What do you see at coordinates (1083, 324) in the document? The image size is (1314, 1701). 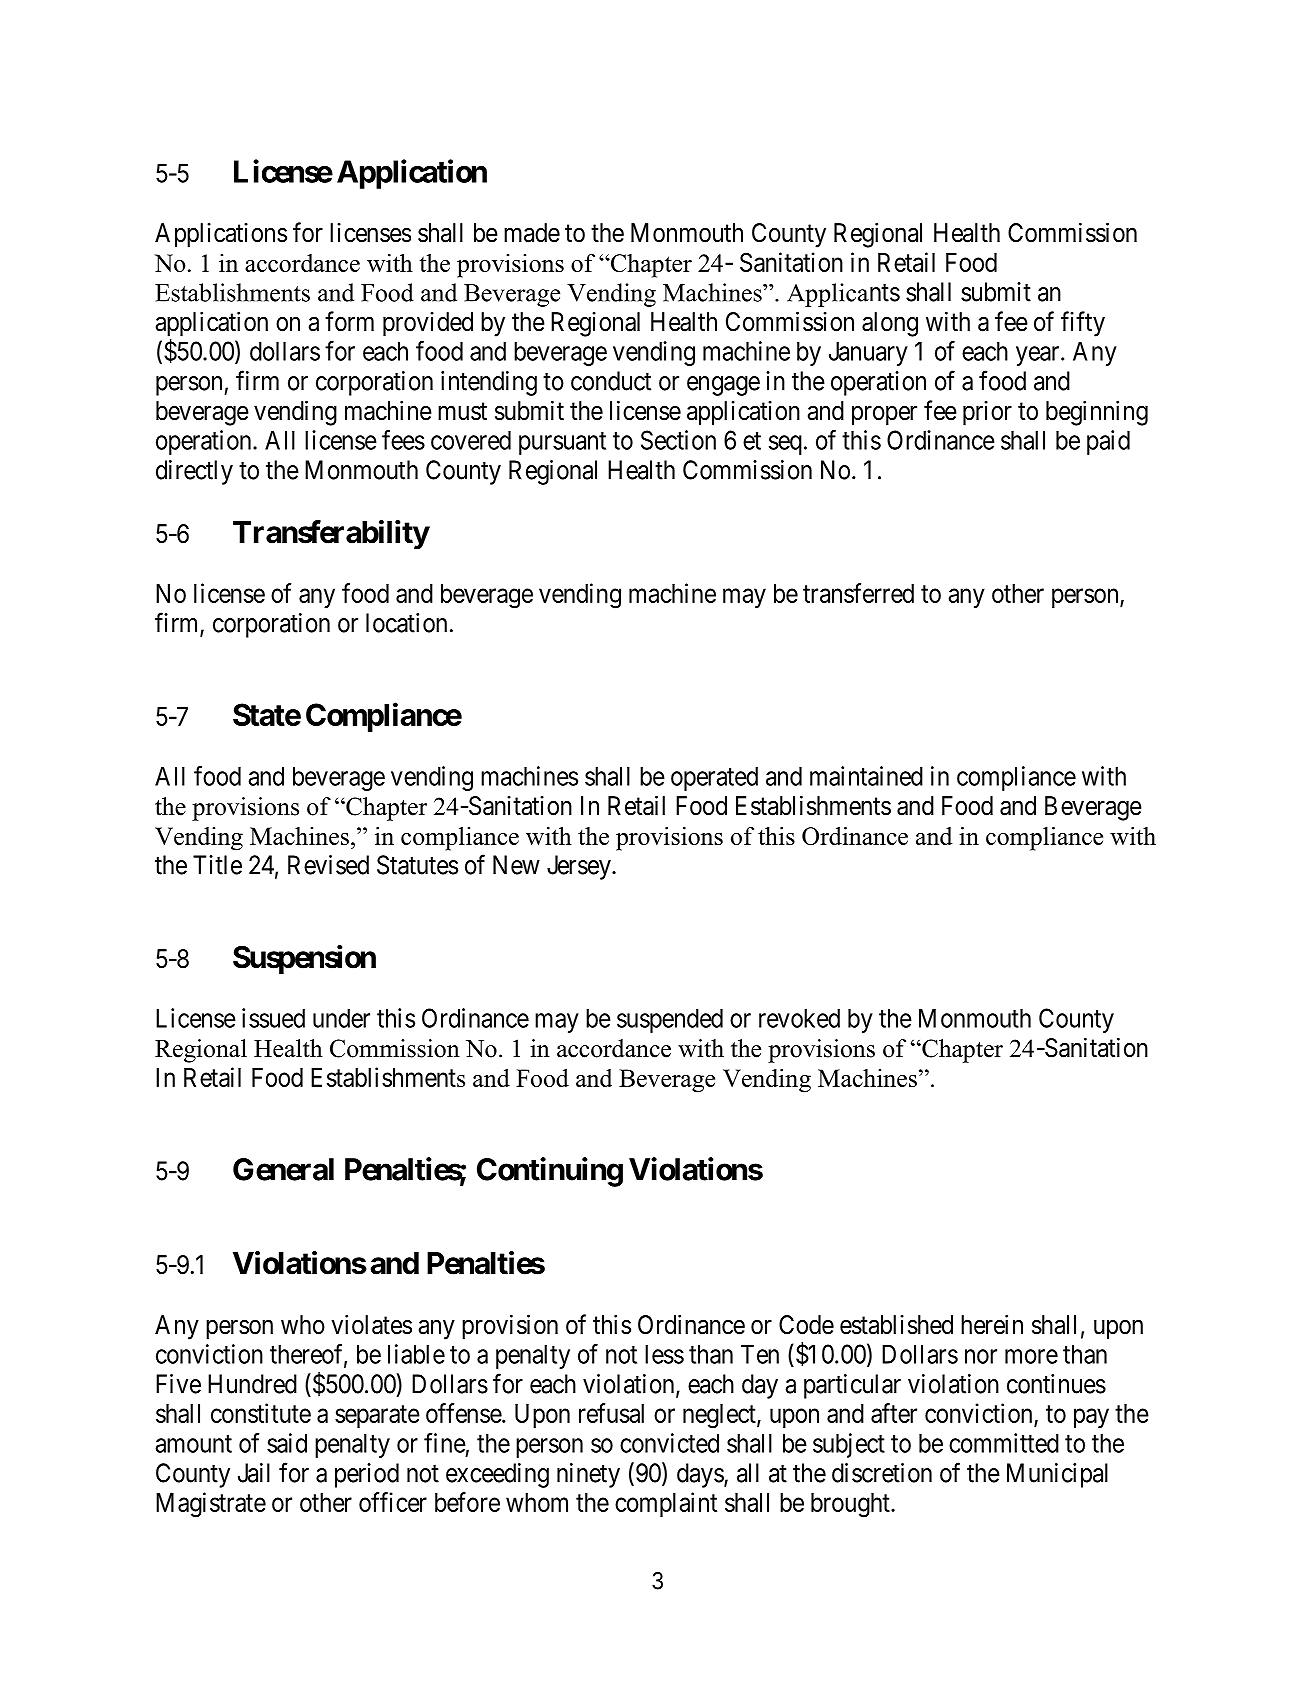 I see `fifty` at bounding box center [1083, 324].
